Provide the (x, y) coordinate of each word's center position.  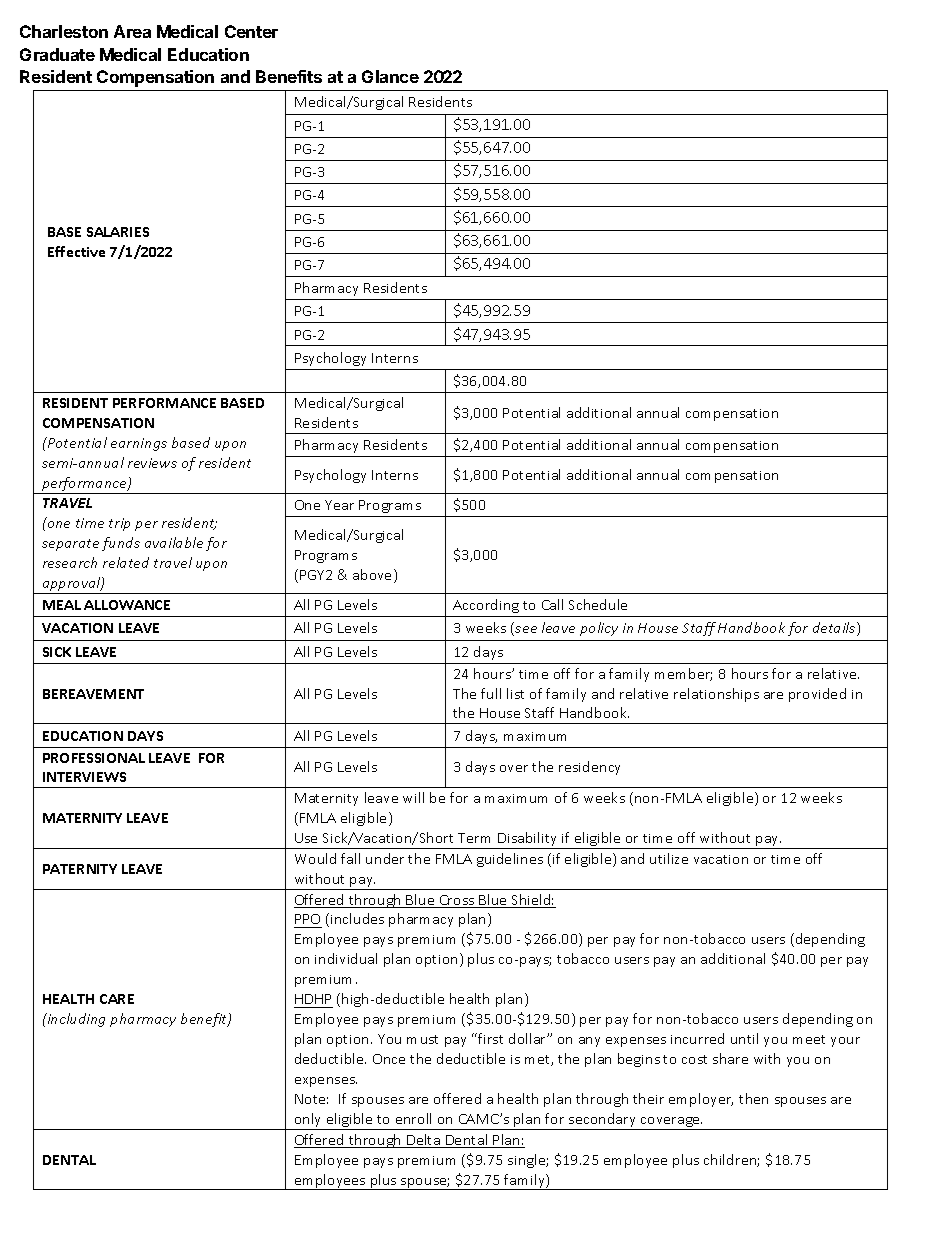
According (486, 606)
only (308, 1121)
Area (132, 31)
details (835, 629)
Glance (390, 76)
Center (251, 31)
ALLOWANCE (127, 605)
